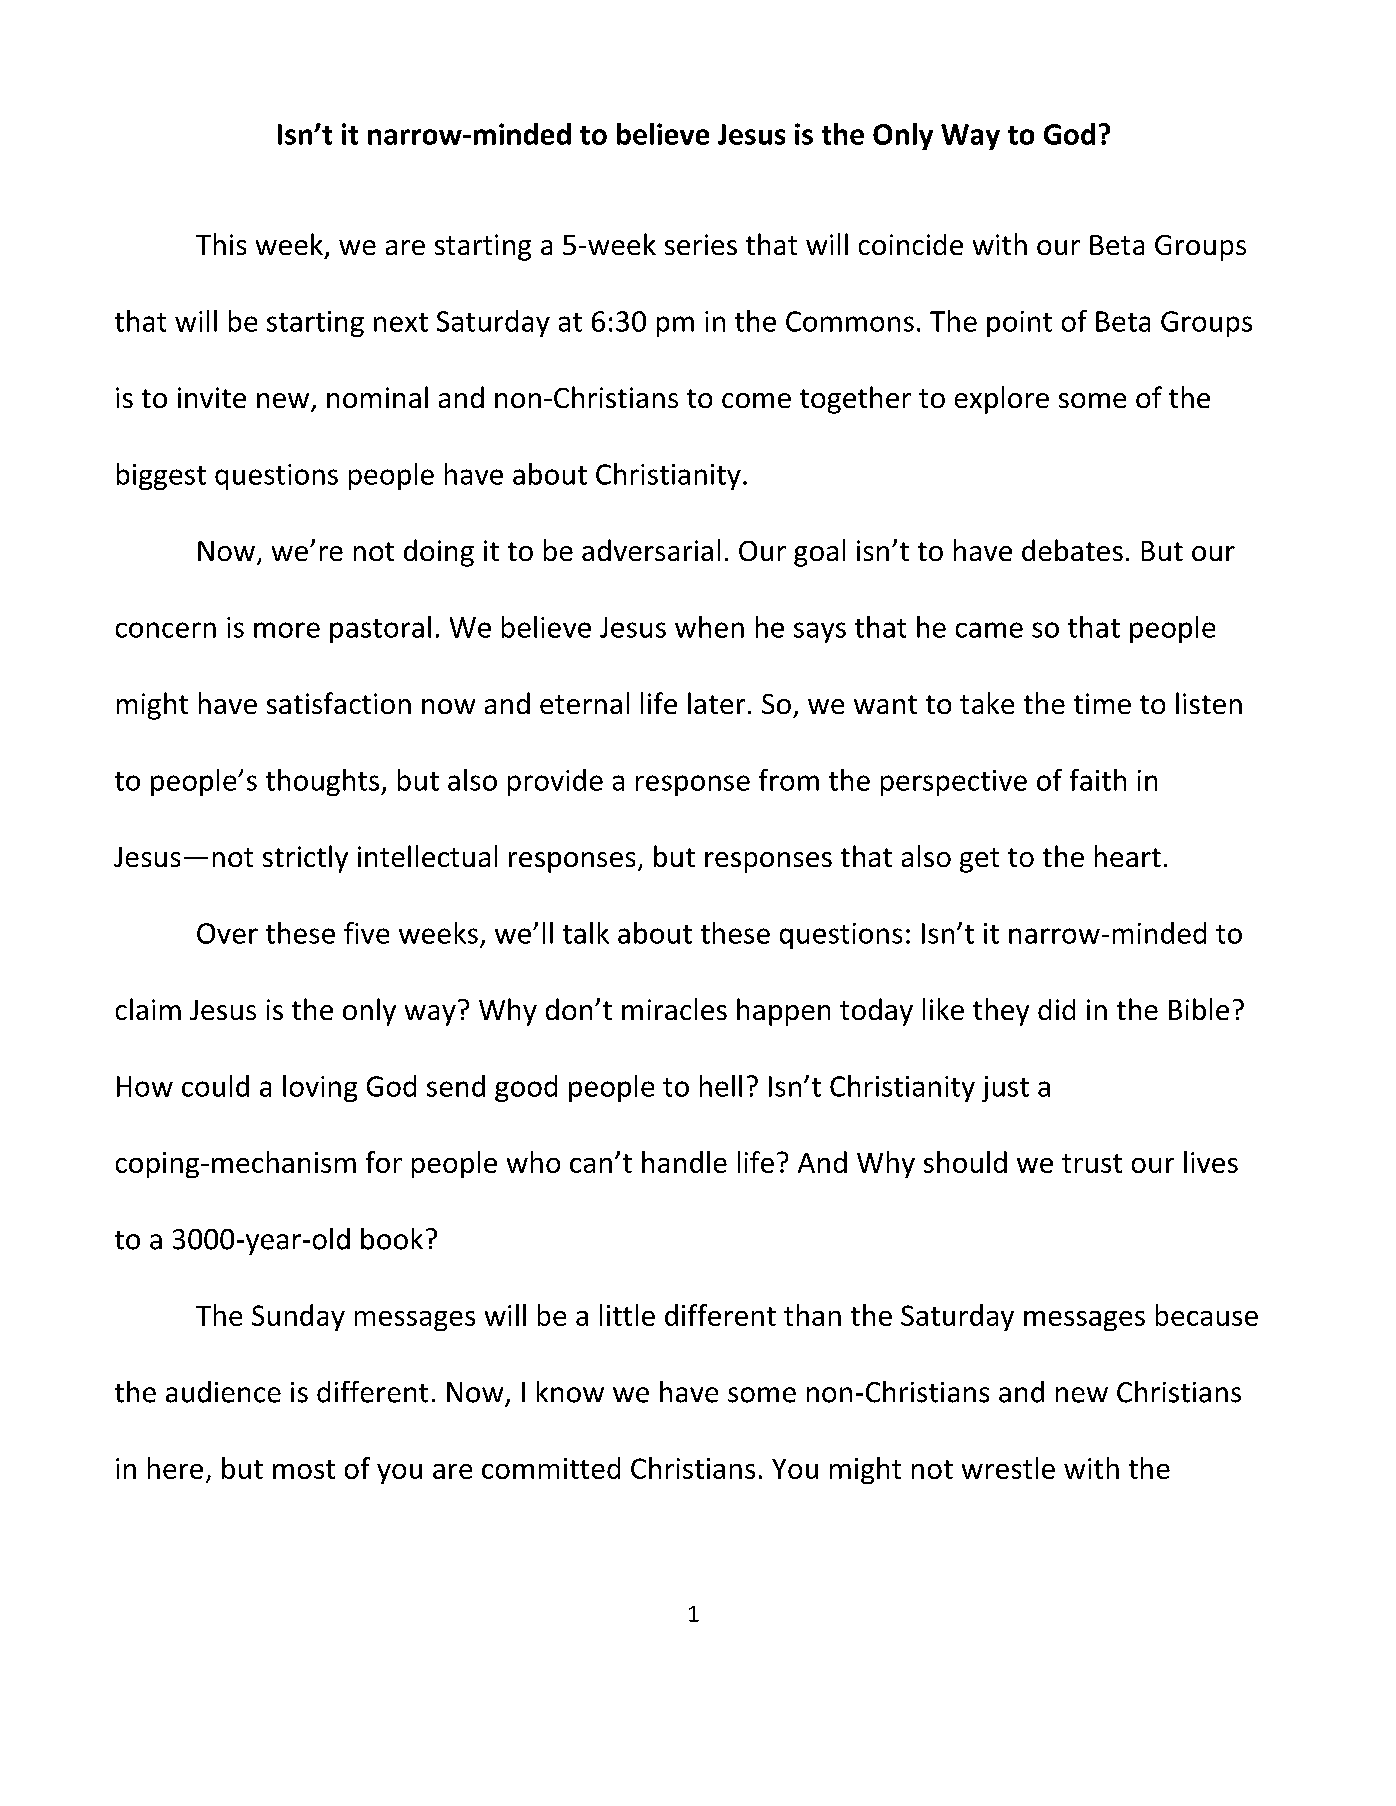  What do you see at coordinates (709, 627) in the document?
I see `when` at bounding box center [709, 627].
